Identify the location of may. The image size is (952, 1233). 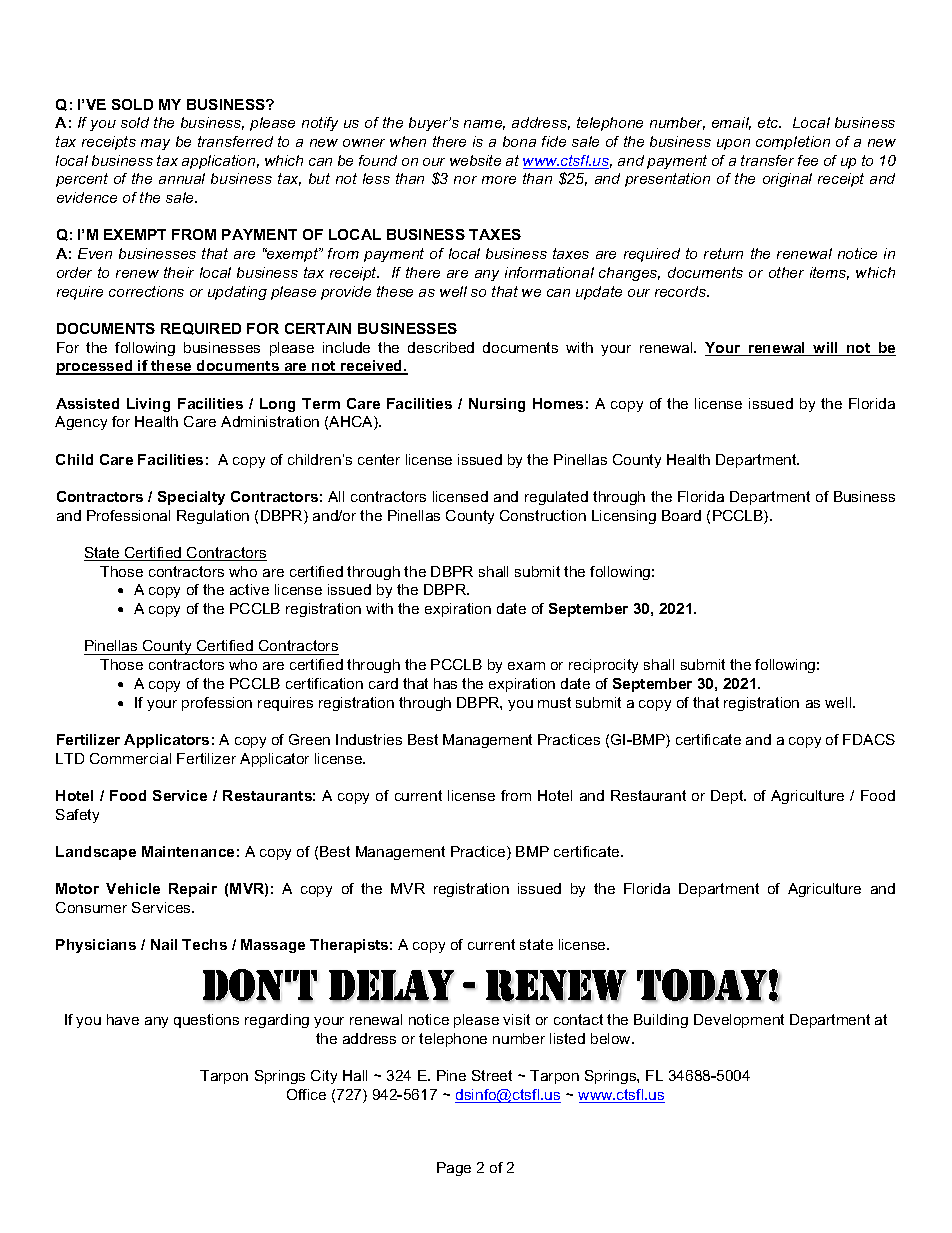
(155, 144).
